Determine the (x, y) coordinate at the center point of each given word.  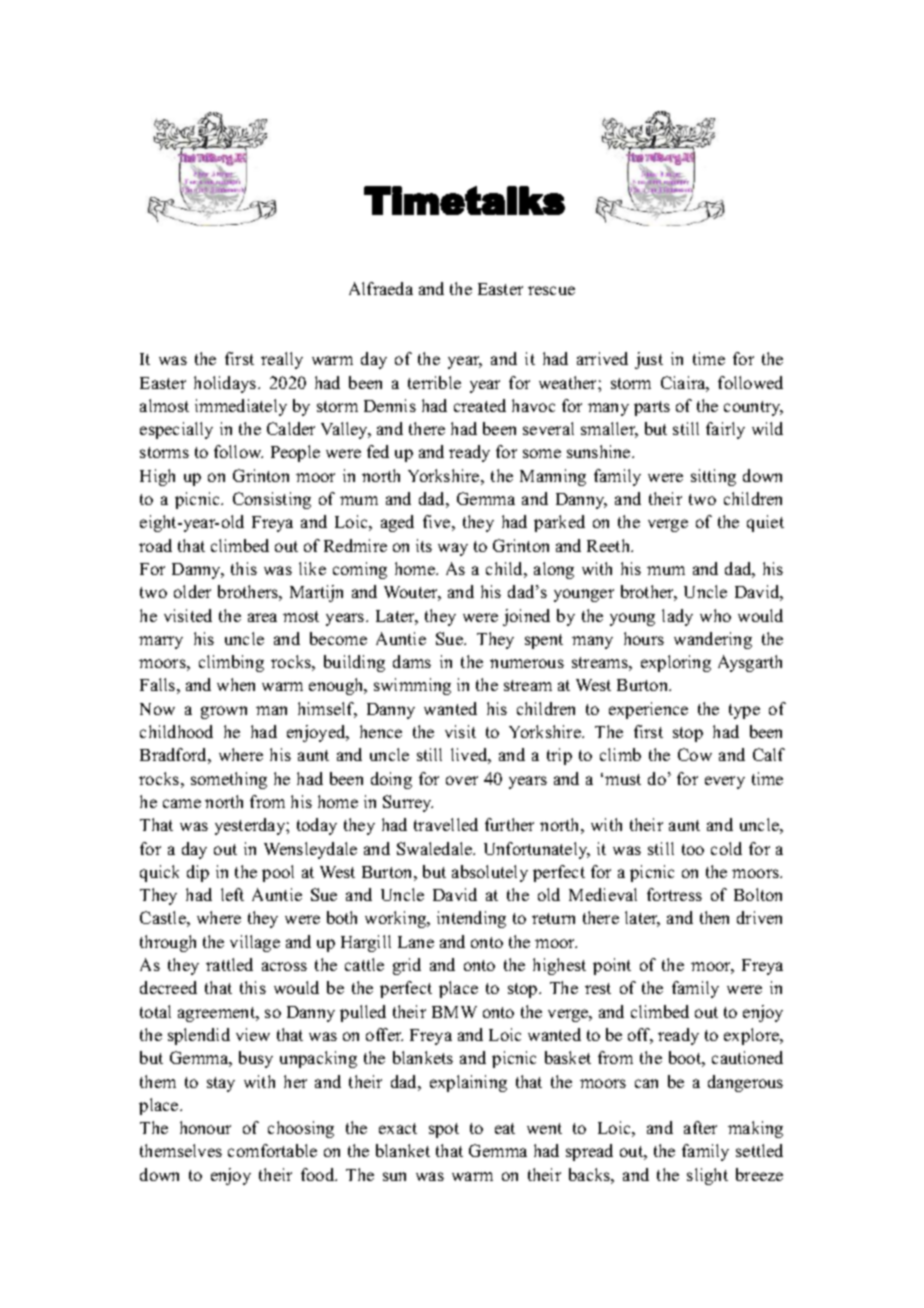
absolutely (490, 873)
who (715, 615)
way (453, 549)
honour (205, 1127)
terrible (434, 382)
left (232, 894)
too (693, 849)
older (192, 591)
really (282, 360)
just (649, 360)
